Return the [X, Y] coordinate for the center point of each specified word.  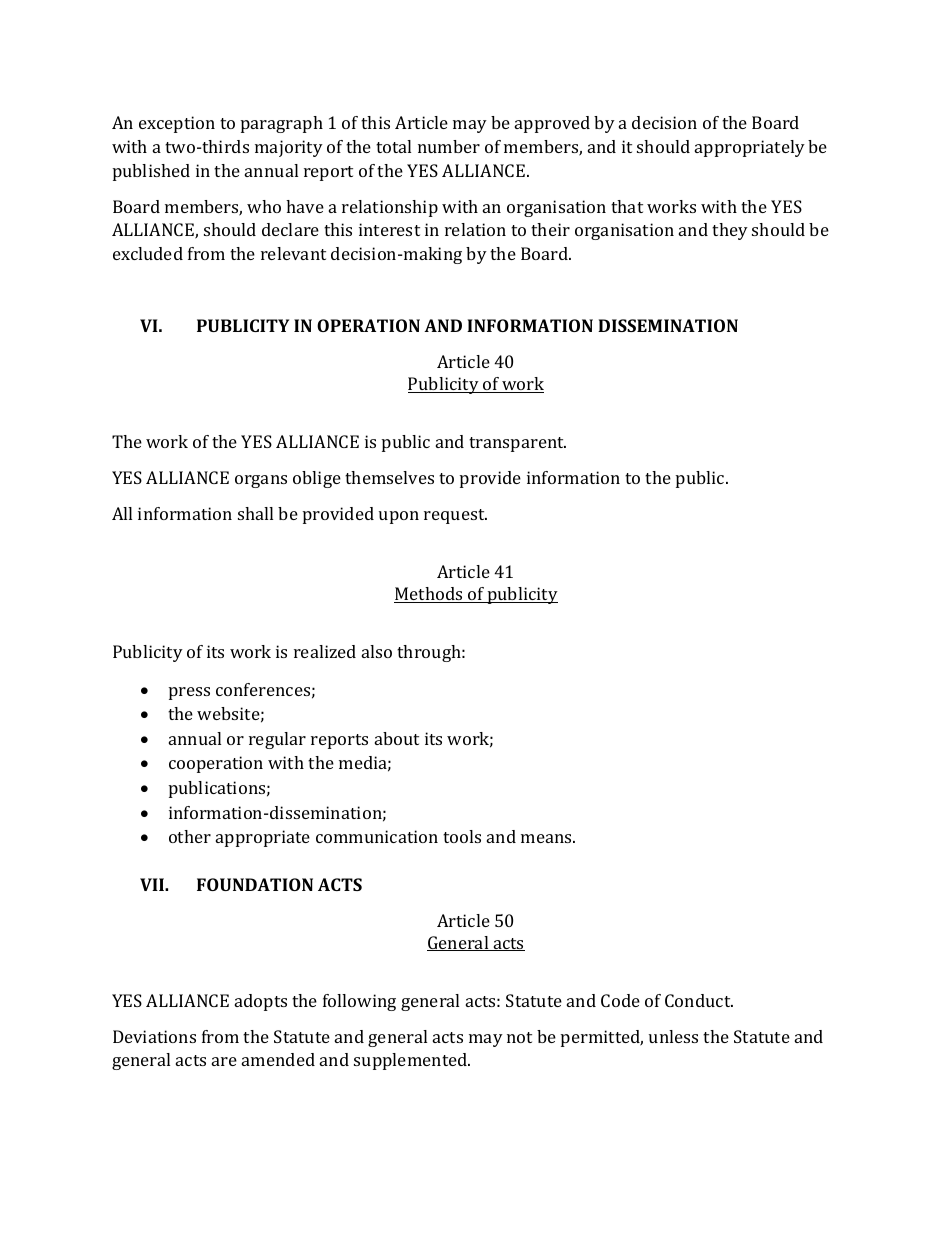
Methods [429, 595]
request [455, 516]
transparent [517, 444]
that [627, 206]
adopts [261, 1002]
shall [255, 513]
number [449, 146]
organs [261, 481]
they [730, 231]
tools [462, 836]
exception [177, 124]
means [547, 838]
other [190, 836]
